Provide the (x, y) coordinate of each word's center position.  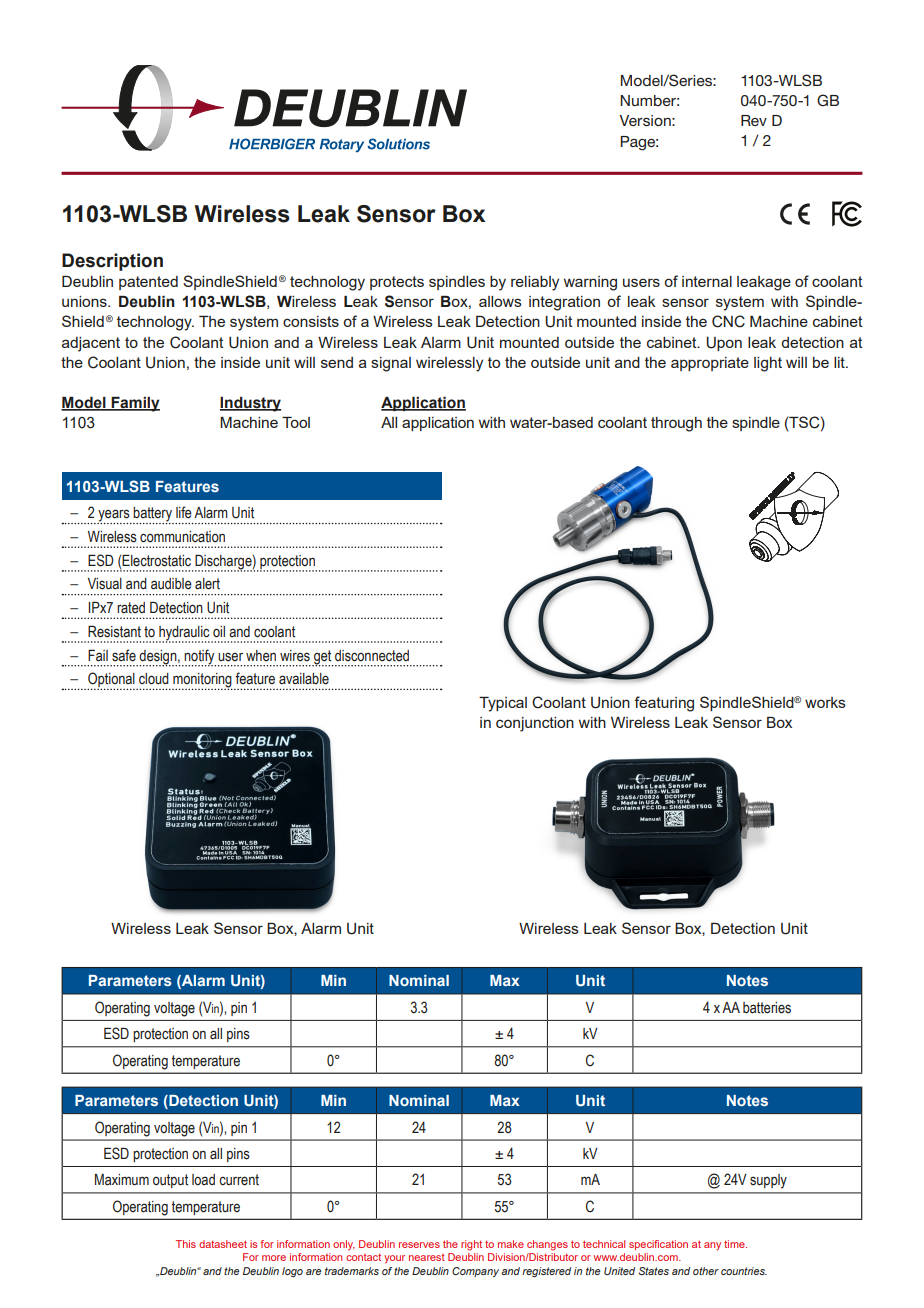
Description (112, 262)
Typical (503, 704)
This (186, 1244)
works (825, 702)
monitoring (202, 681)
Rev (754, 120)
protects (397, 283)
